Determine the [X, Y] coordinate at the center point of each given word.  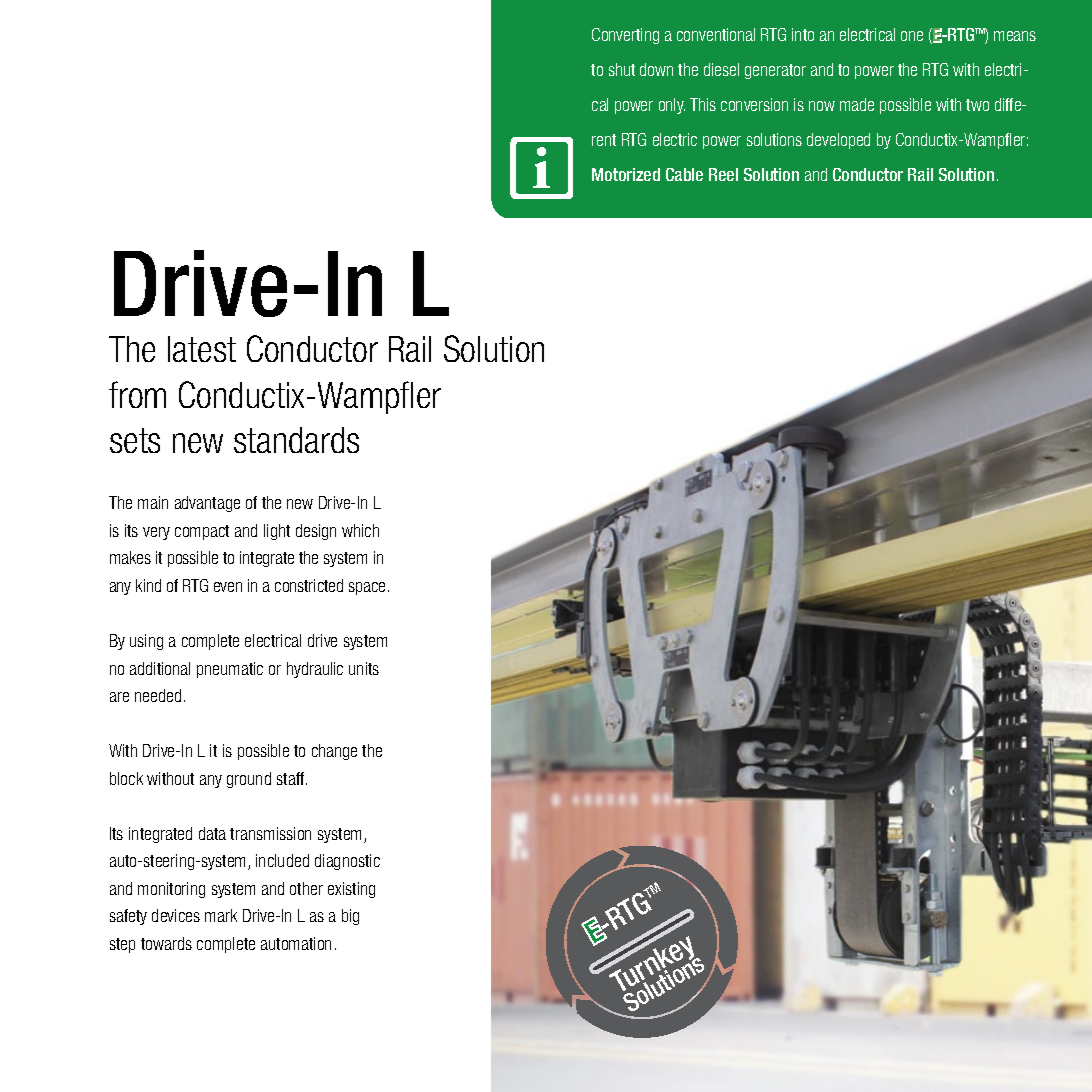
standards [296, 440]
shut [622, 69]
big [350, 917]
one [912, 36]
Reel [723, 174]
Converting [625, 36]
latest [202, 349]
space [367, 588]
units [364, 668]
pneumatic [230, 670]
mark [221, 915]
